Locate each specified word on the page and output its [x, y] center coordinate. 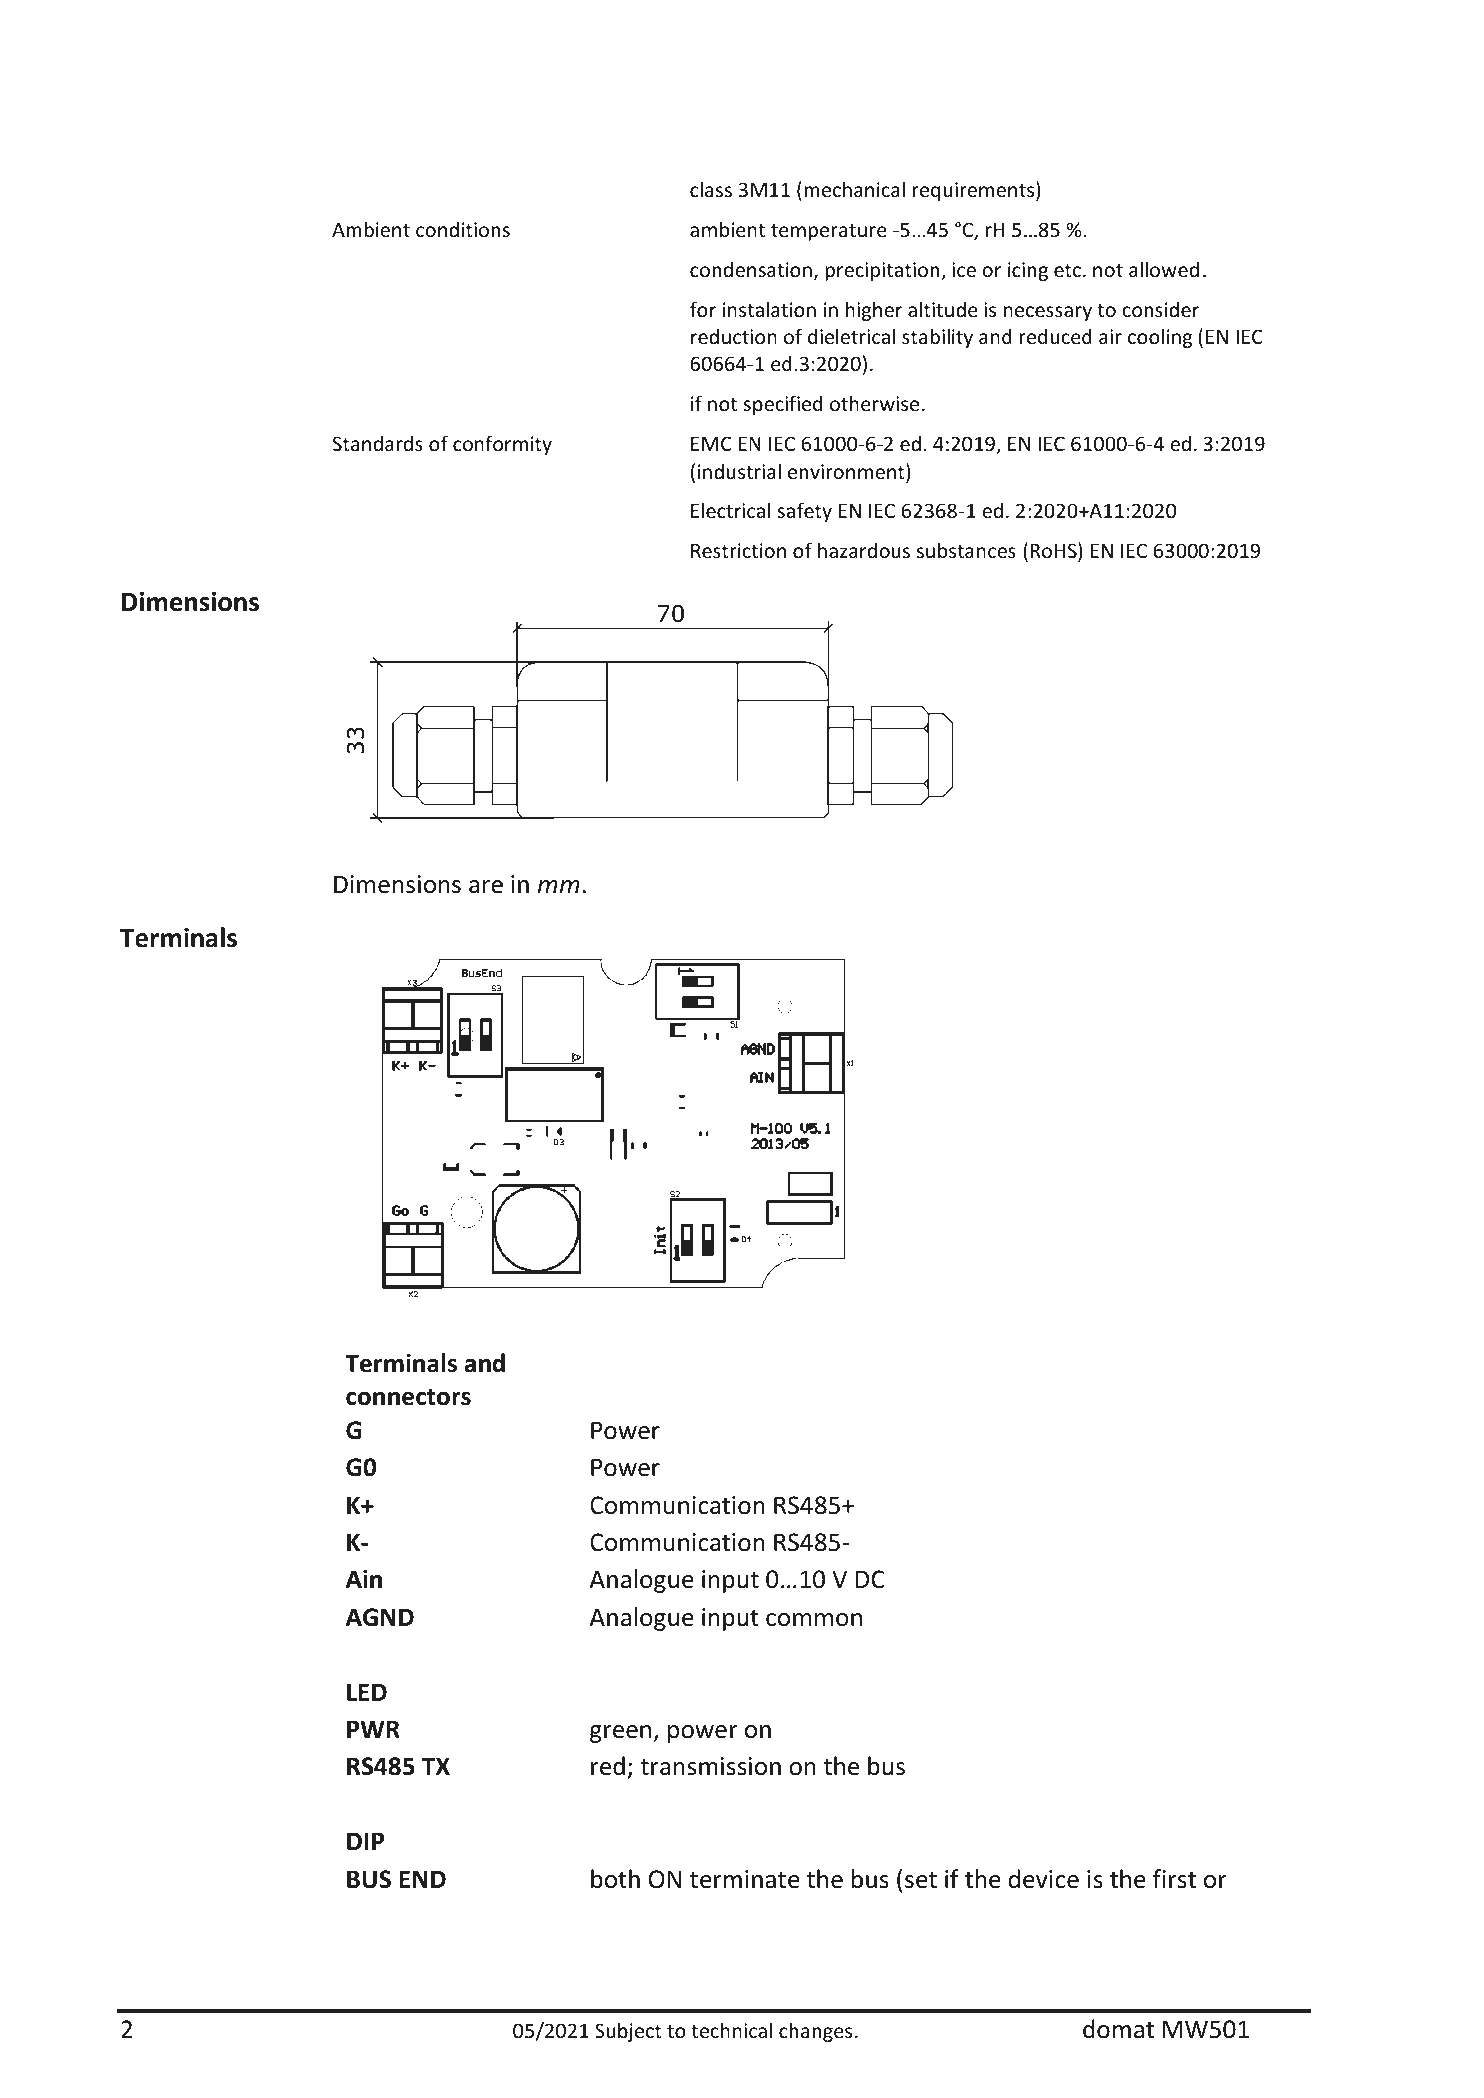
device [1043, 1879]
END [422, 1879]
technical [731, 2030]
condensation [751, 269]
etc [1067, 270]
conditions [463, 229]
